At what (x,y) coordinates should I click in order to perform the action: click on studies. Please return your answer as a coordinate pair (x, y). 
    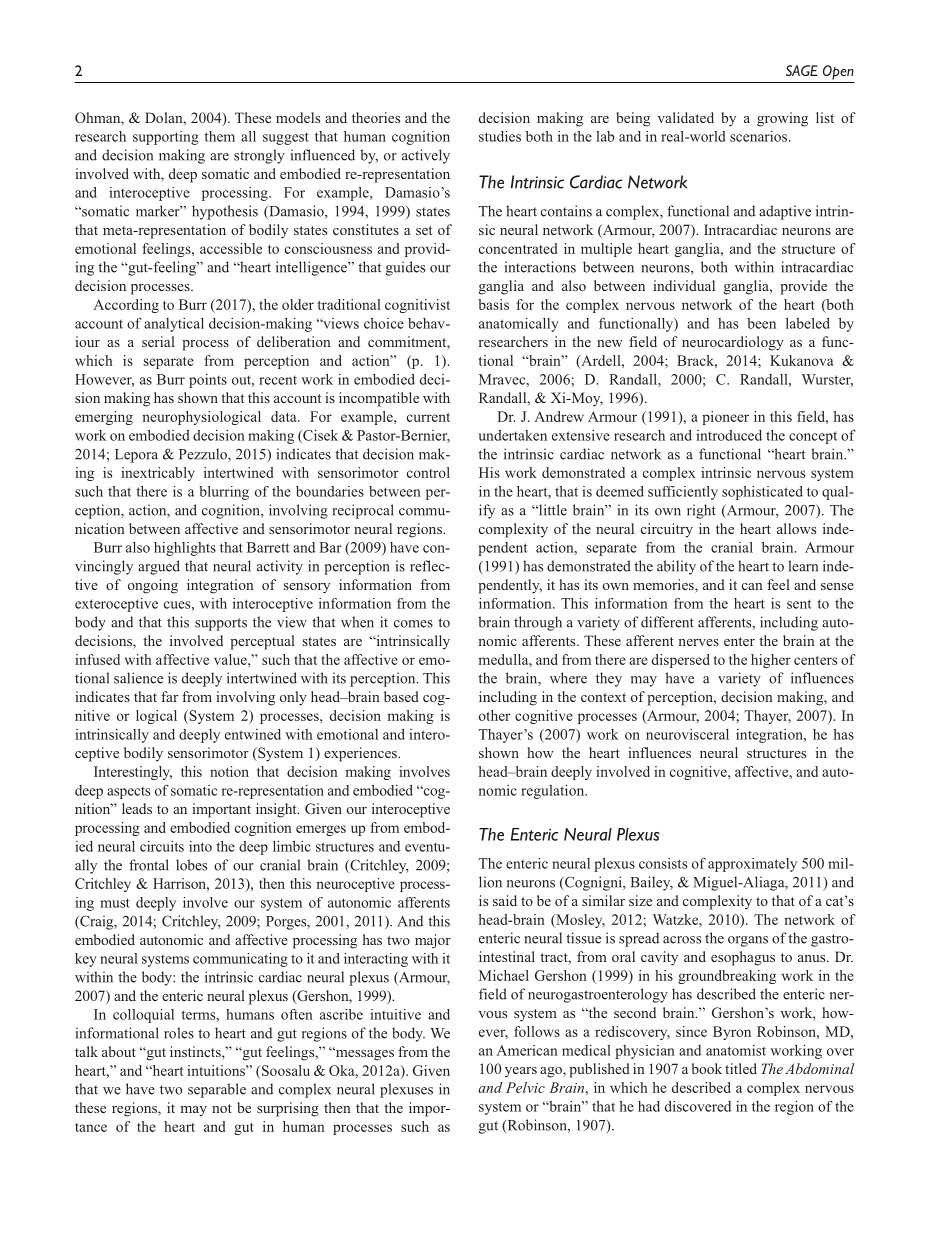
    Looking at the image, I should click on (500, 136).
